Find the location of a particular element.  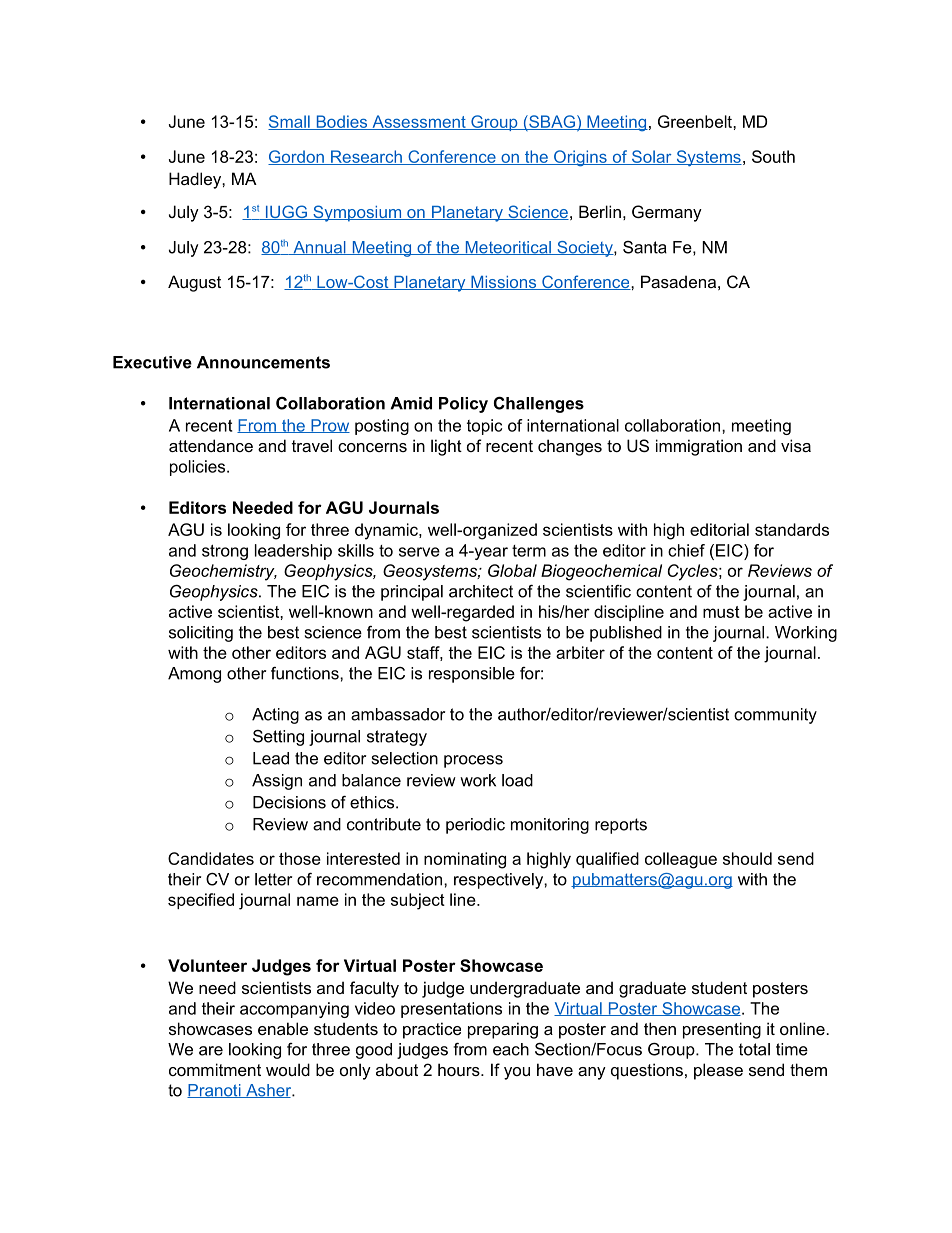

should is located at coordinates (747, 858).
